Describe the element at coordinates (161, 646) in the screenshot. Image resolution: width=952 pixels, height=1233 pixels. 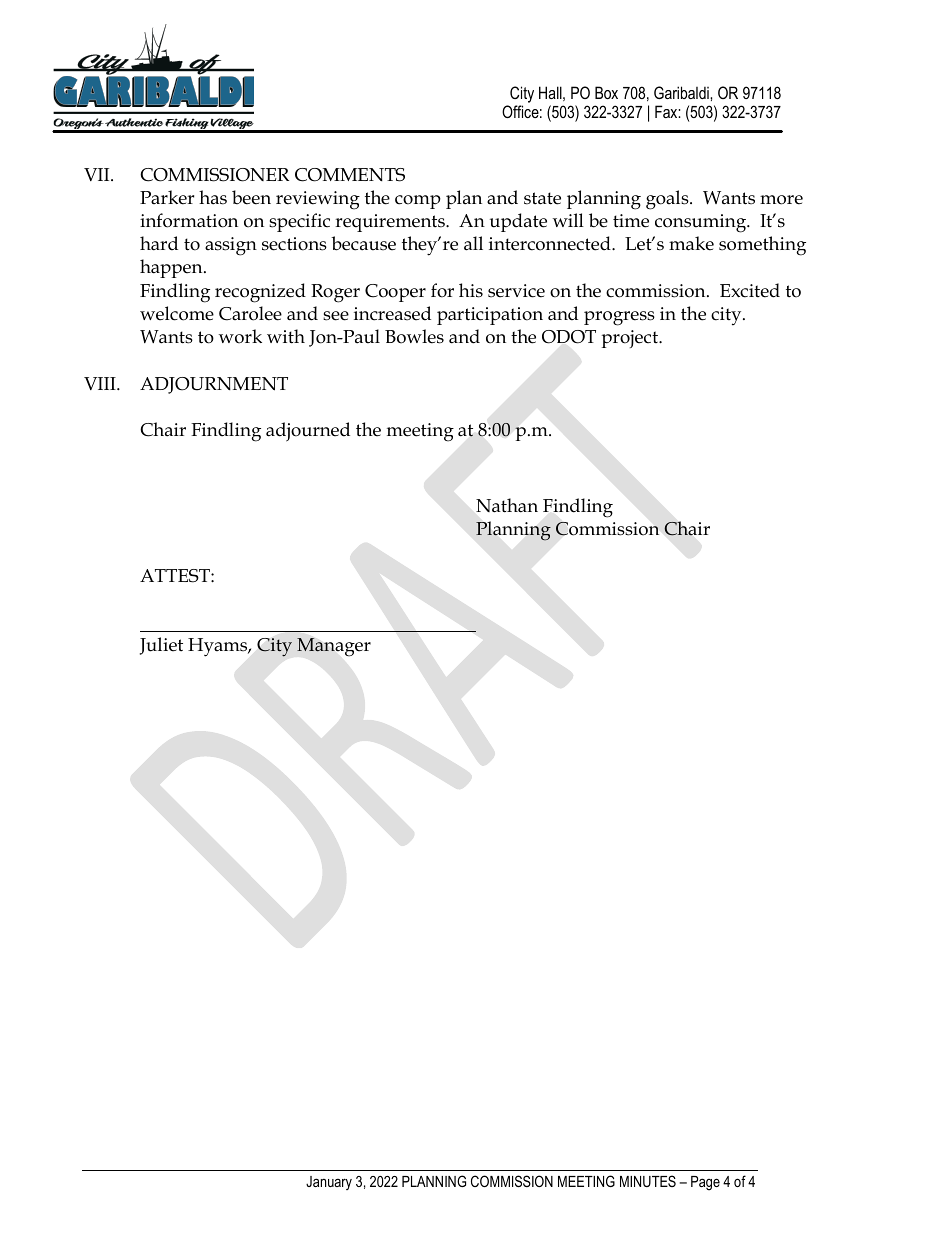
I see `Juliet` at that location.
